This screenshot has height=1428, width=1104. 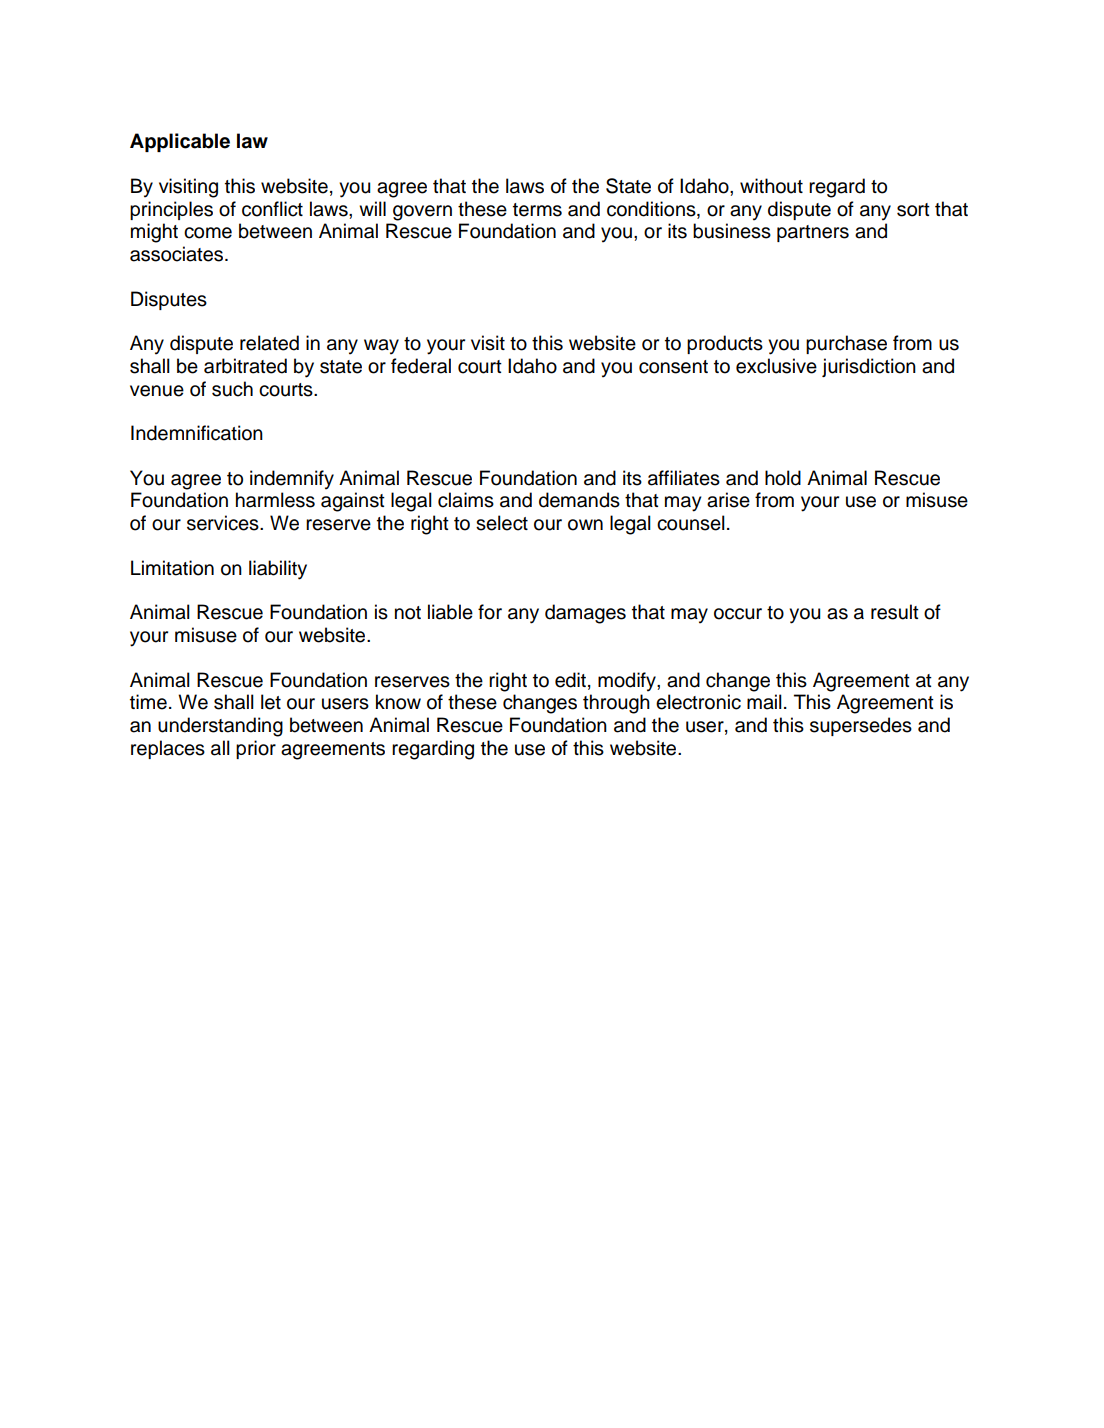 What do you see at coordinates (895, 612) in the screenshot?
I see `result` at bounding box center [895, 612].
